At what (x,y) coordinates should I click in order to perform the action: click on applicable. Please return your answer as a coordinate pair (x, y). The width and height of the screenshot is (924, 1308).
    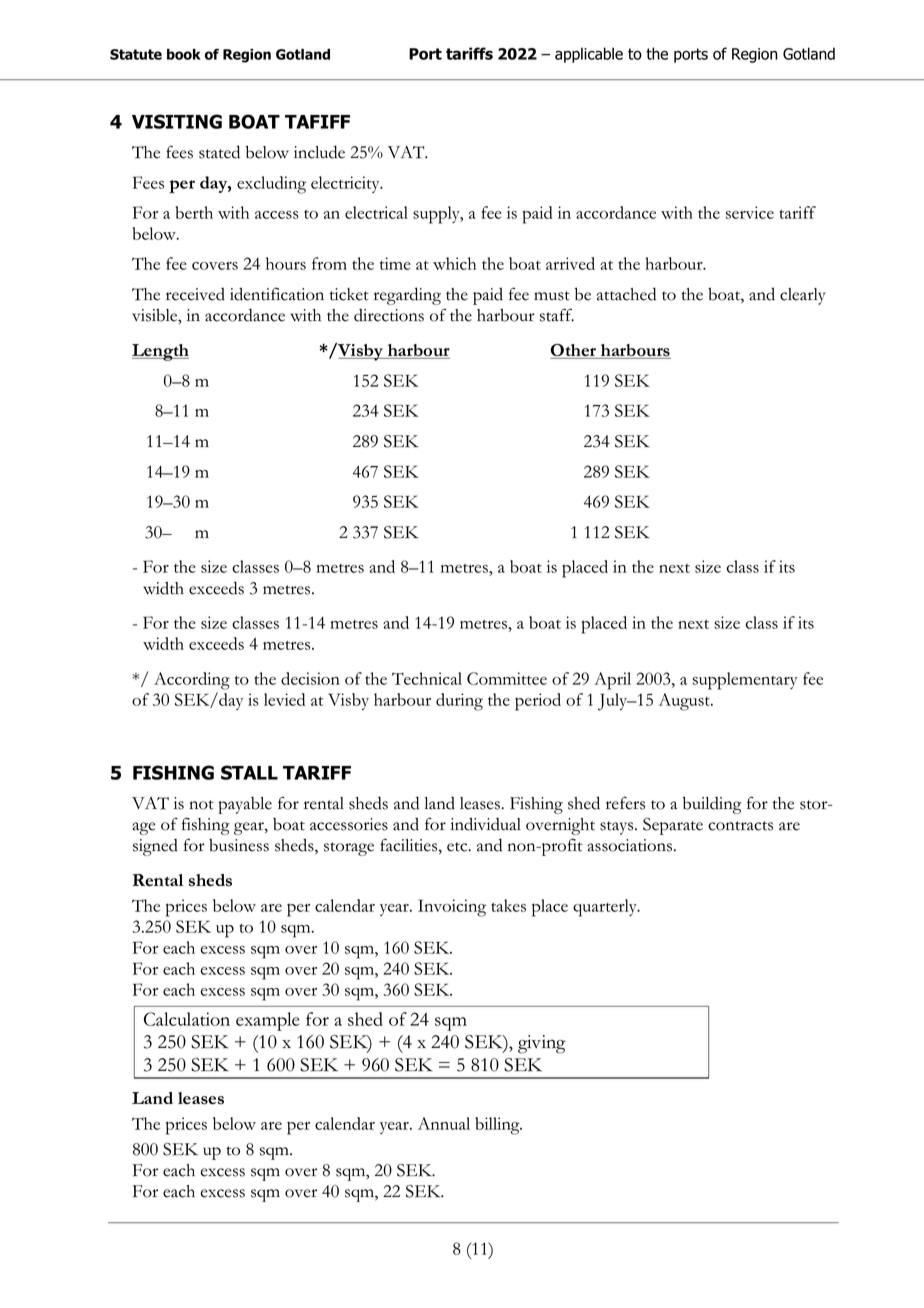
    Looking at the image, I should click on (589, 55).
